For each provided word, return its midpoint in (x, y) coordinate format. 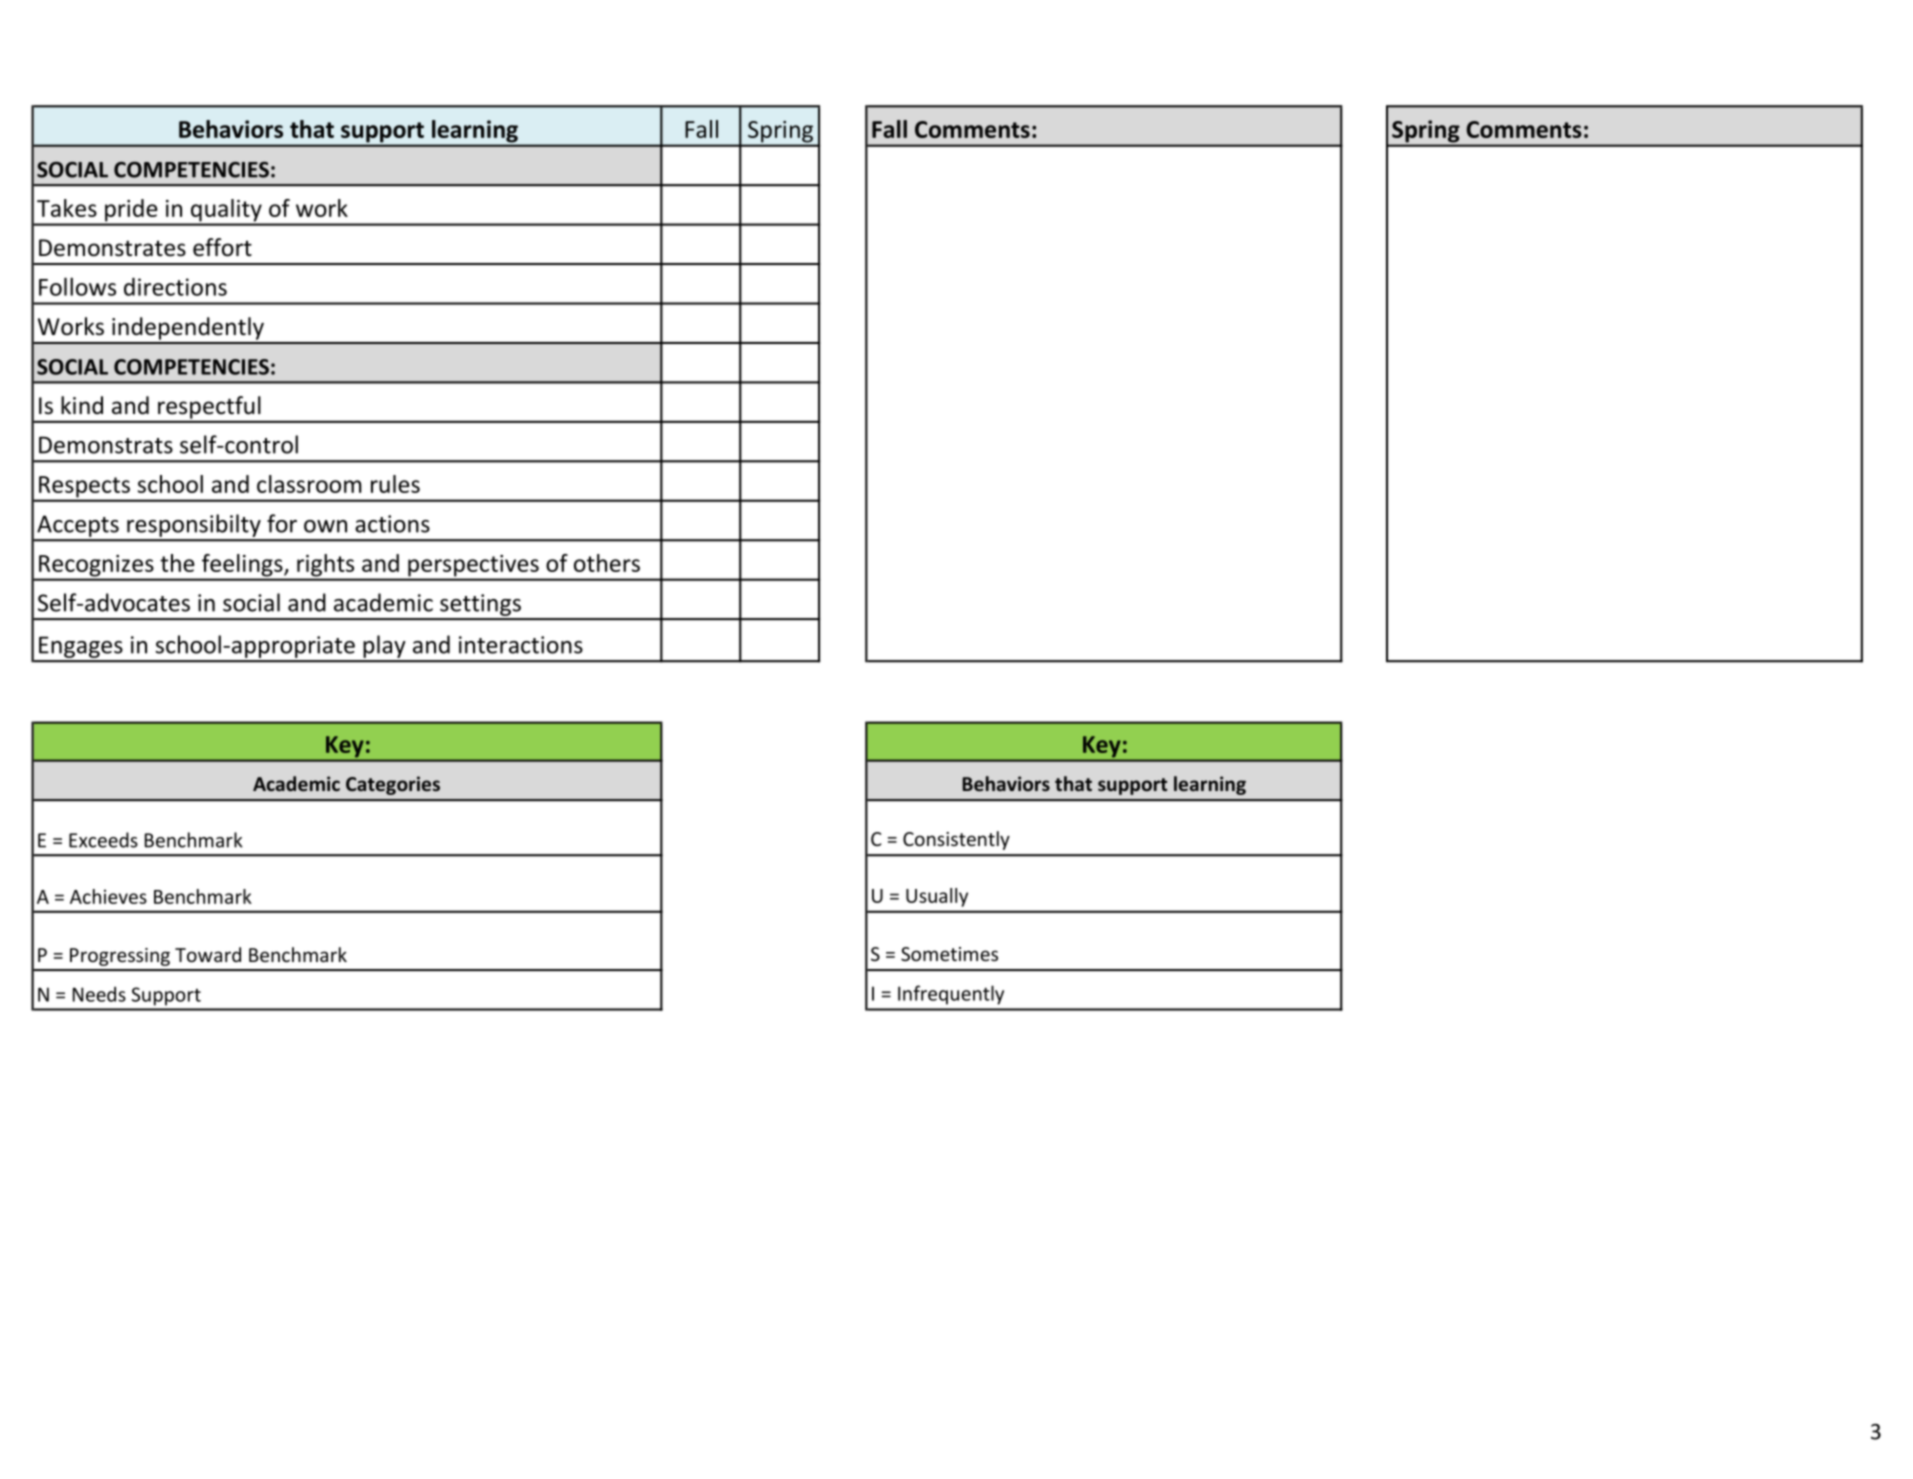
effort (222, 247)
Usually (937, 897)
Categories (393, 785)
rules (395, 484)
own (325, 526)
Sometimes (949, 954)
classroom (309, 484)
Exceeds (103, 840)
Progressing (120, 957)
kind (82, 405)
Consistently (956, 840)
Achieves (108, 896)
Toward (208, 954)
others (607, 563)
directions (175, 287)
